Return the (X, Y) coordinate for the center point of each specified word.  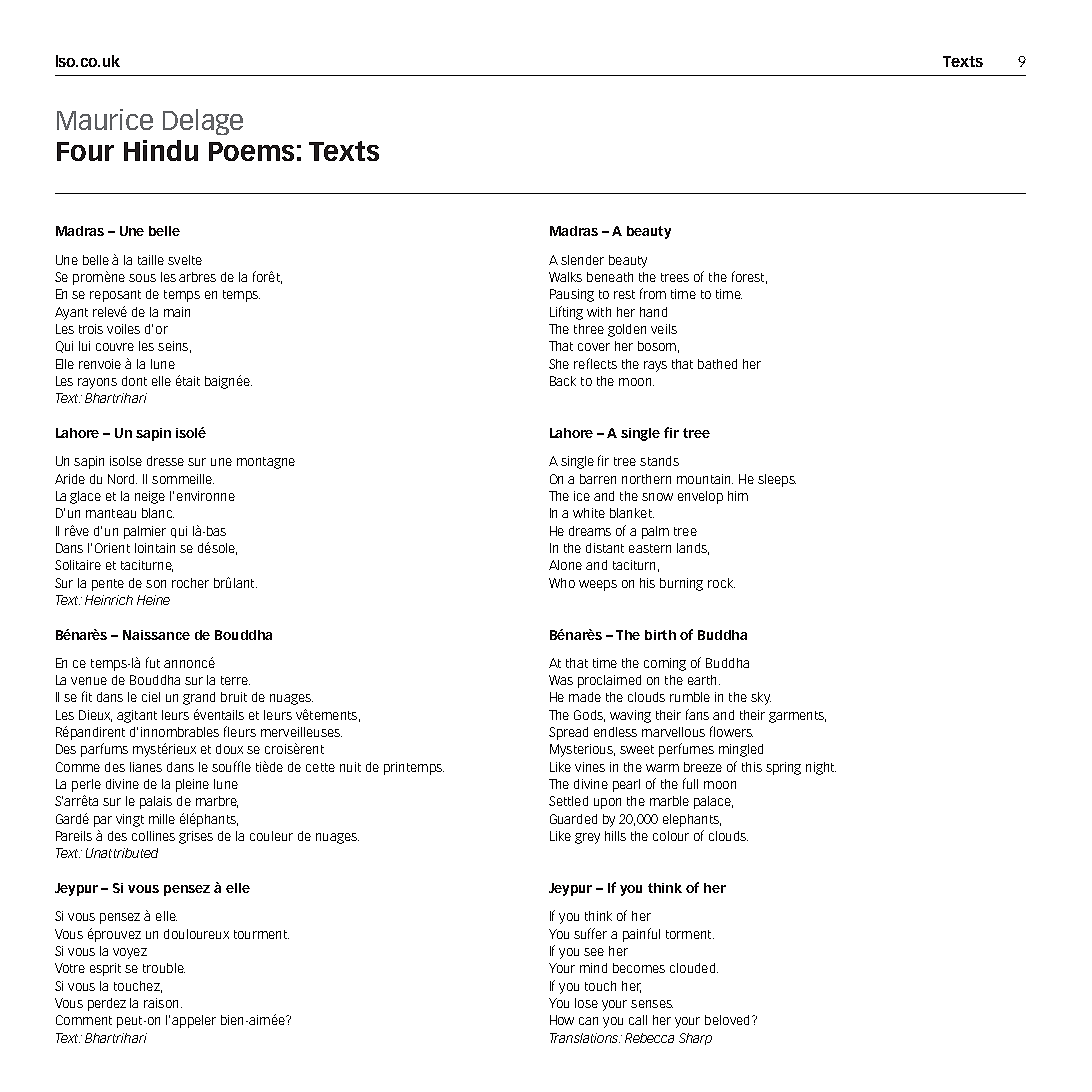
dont (134, 381)
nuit (350, 767)
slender (582, 260)
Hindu (161, 150)
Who (562, 583)
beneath (610, 277)
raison (161, 1003)
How (562, 1020)
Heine (153, 600)
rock (721, 583)
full (690, 783)
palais (156, 802)
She (559, 364)
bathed (717, 364)
